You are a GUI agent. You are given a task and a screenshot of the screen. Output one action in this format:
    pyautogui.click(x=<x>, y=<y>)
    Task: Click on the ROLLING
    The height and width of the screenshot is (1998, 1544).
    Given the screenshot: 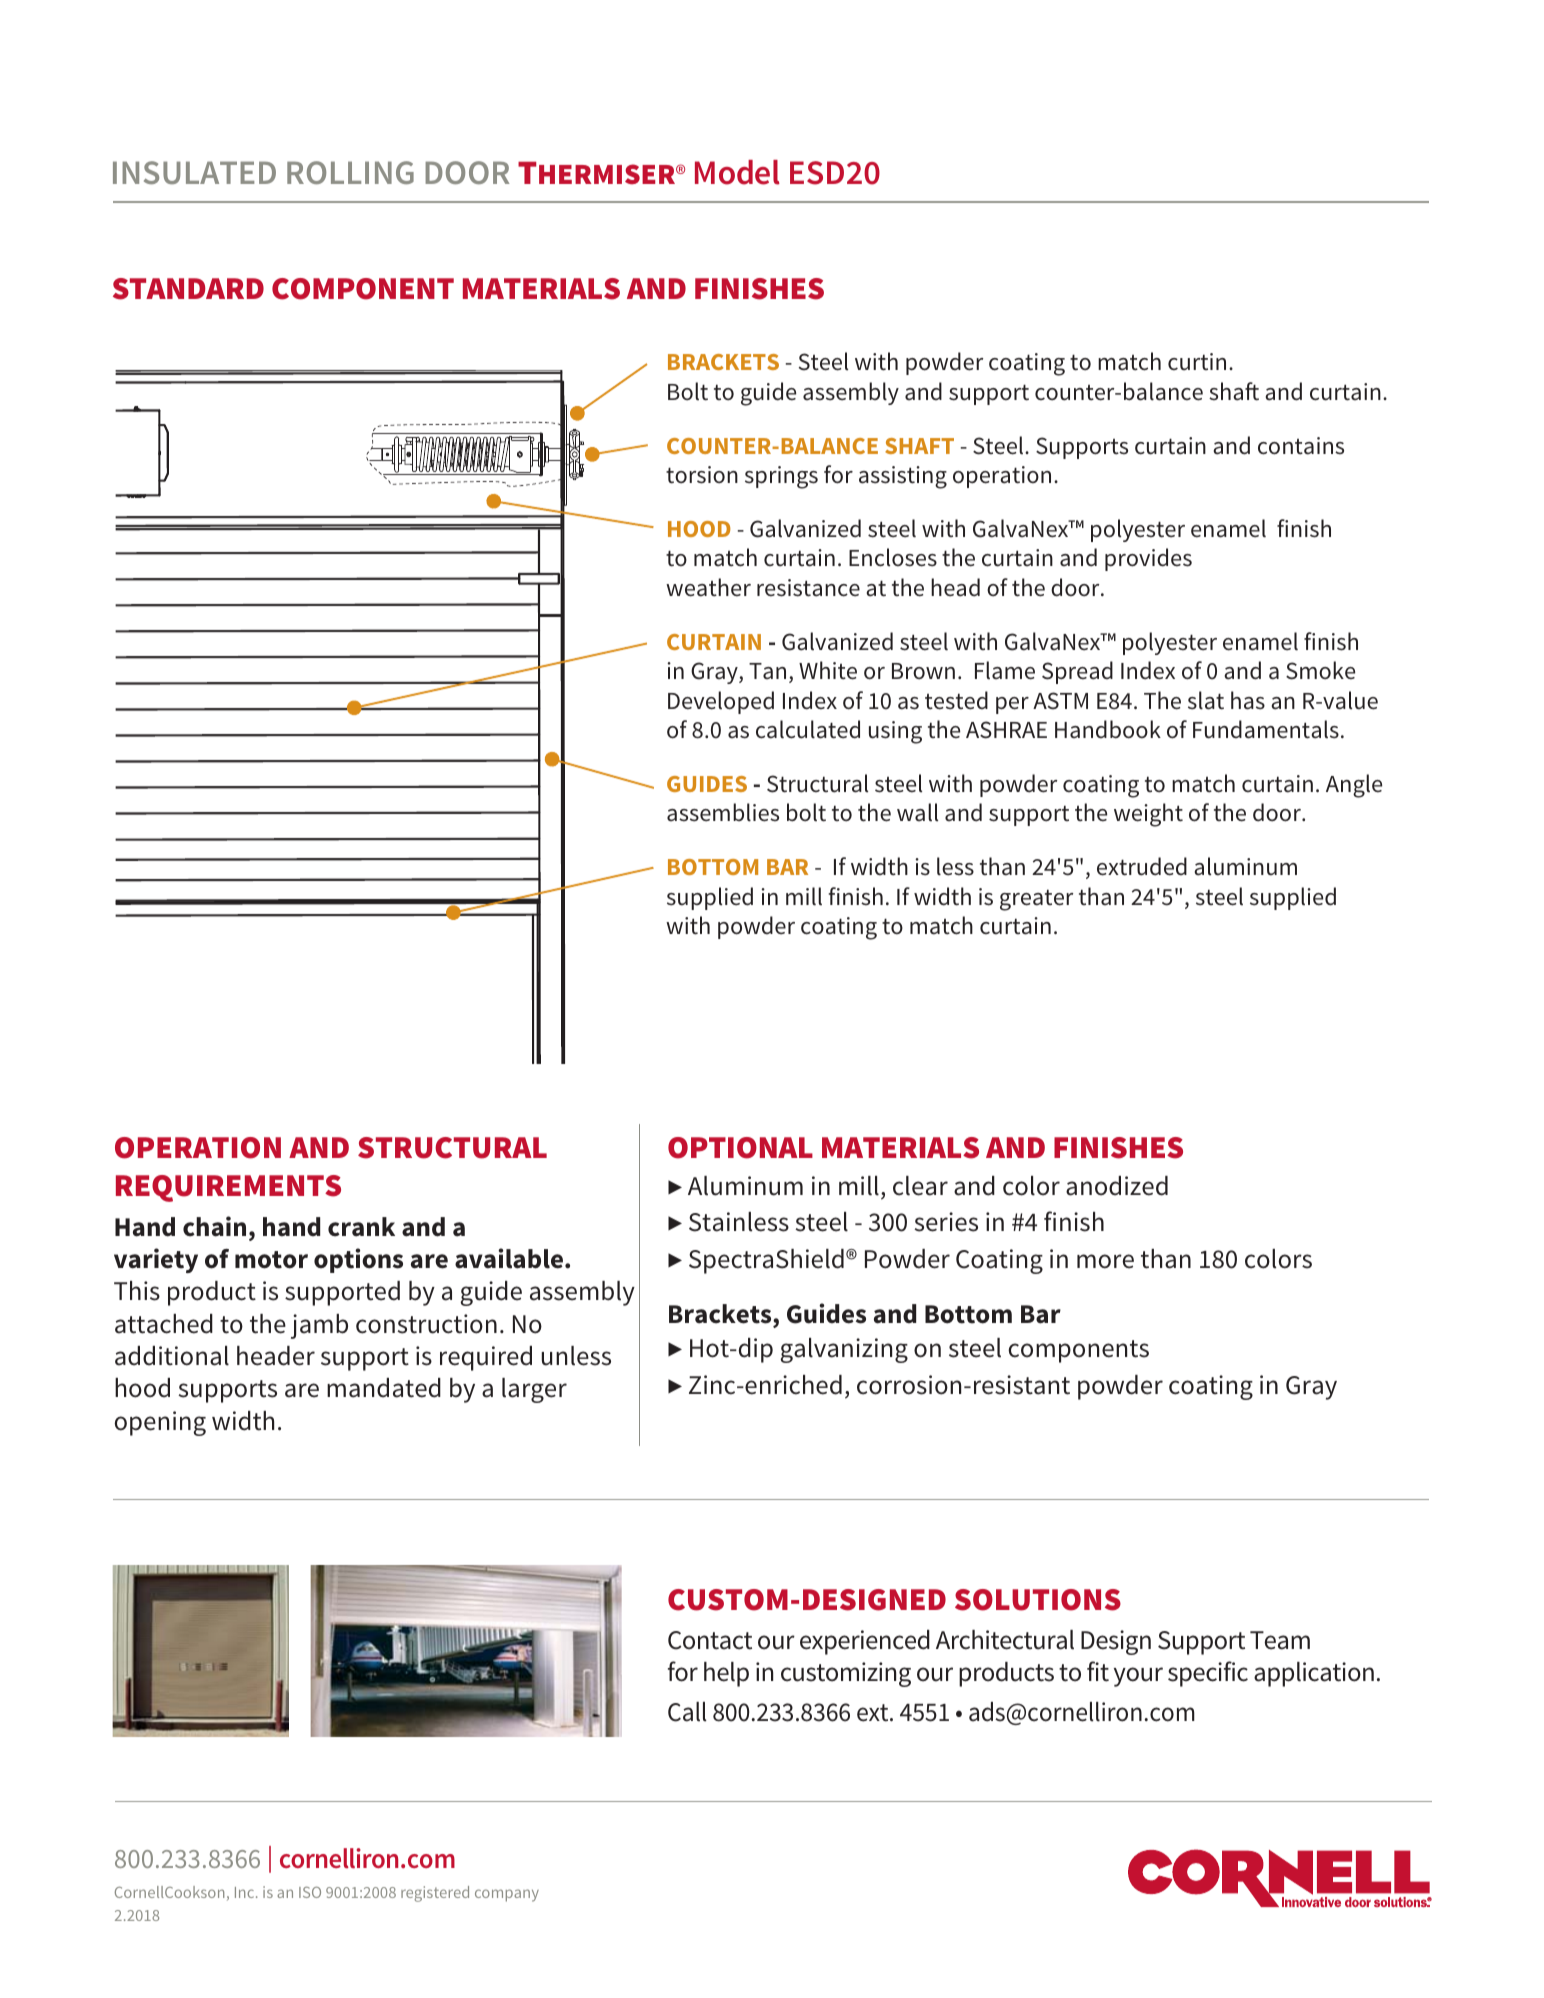 What is the action you would take?
    pyautogui.click(x=350, y=172)
